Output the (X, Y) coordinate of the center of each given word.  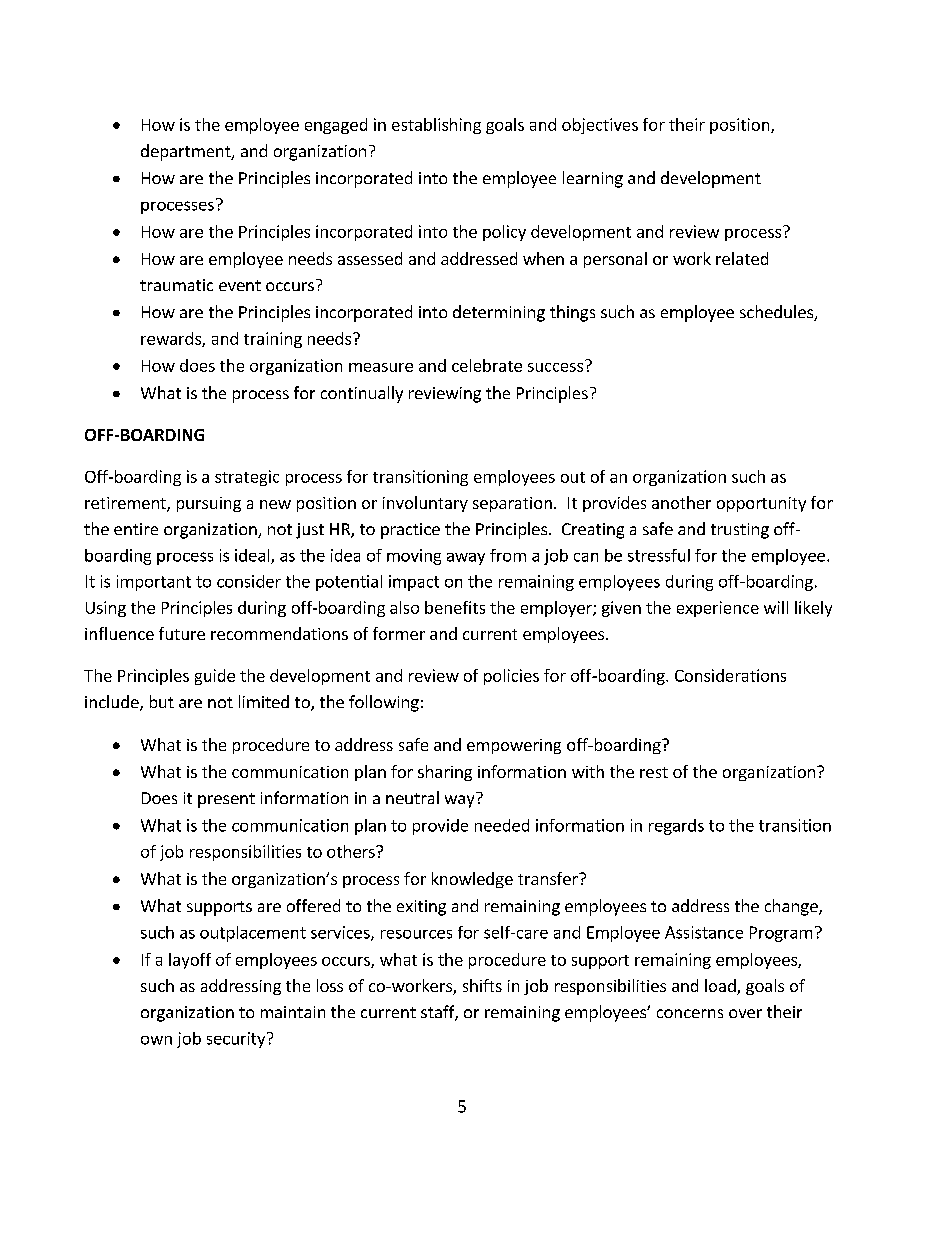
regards (676, 827)
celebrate (487, 365)
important (154, 583)
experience (718, 609)
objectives (600, 126)
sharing (445, 773)
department (187, 152)
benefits (455, 607)
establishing (436, 126)
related (742, 258)
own (156, 1040)
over (745, 1013)
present (226, 800)
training (273, 340)
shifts (482, 985)
